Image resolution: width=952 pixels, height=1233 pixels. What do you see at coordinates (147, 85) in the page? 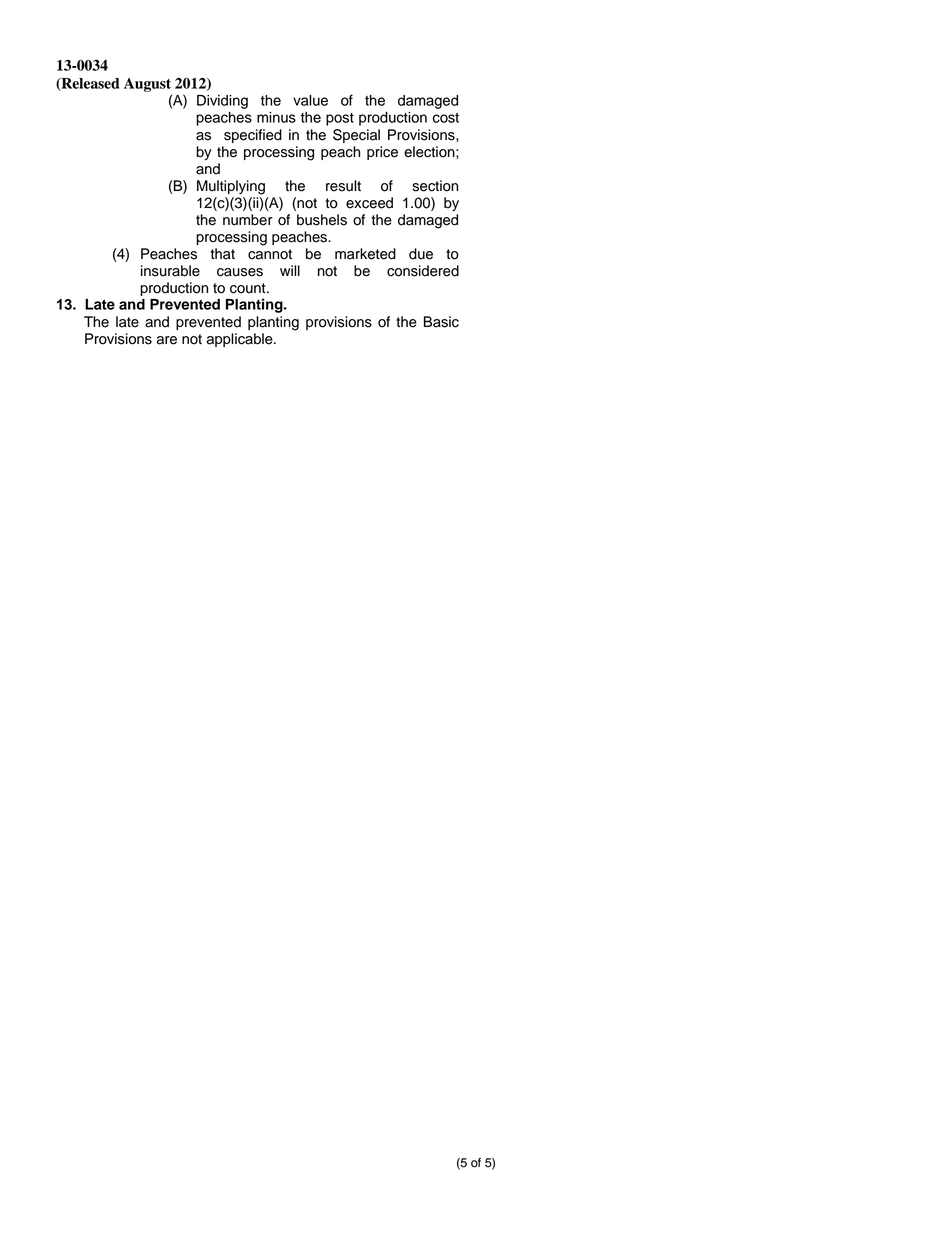
I see `August` at bounding box center [147, 85].
